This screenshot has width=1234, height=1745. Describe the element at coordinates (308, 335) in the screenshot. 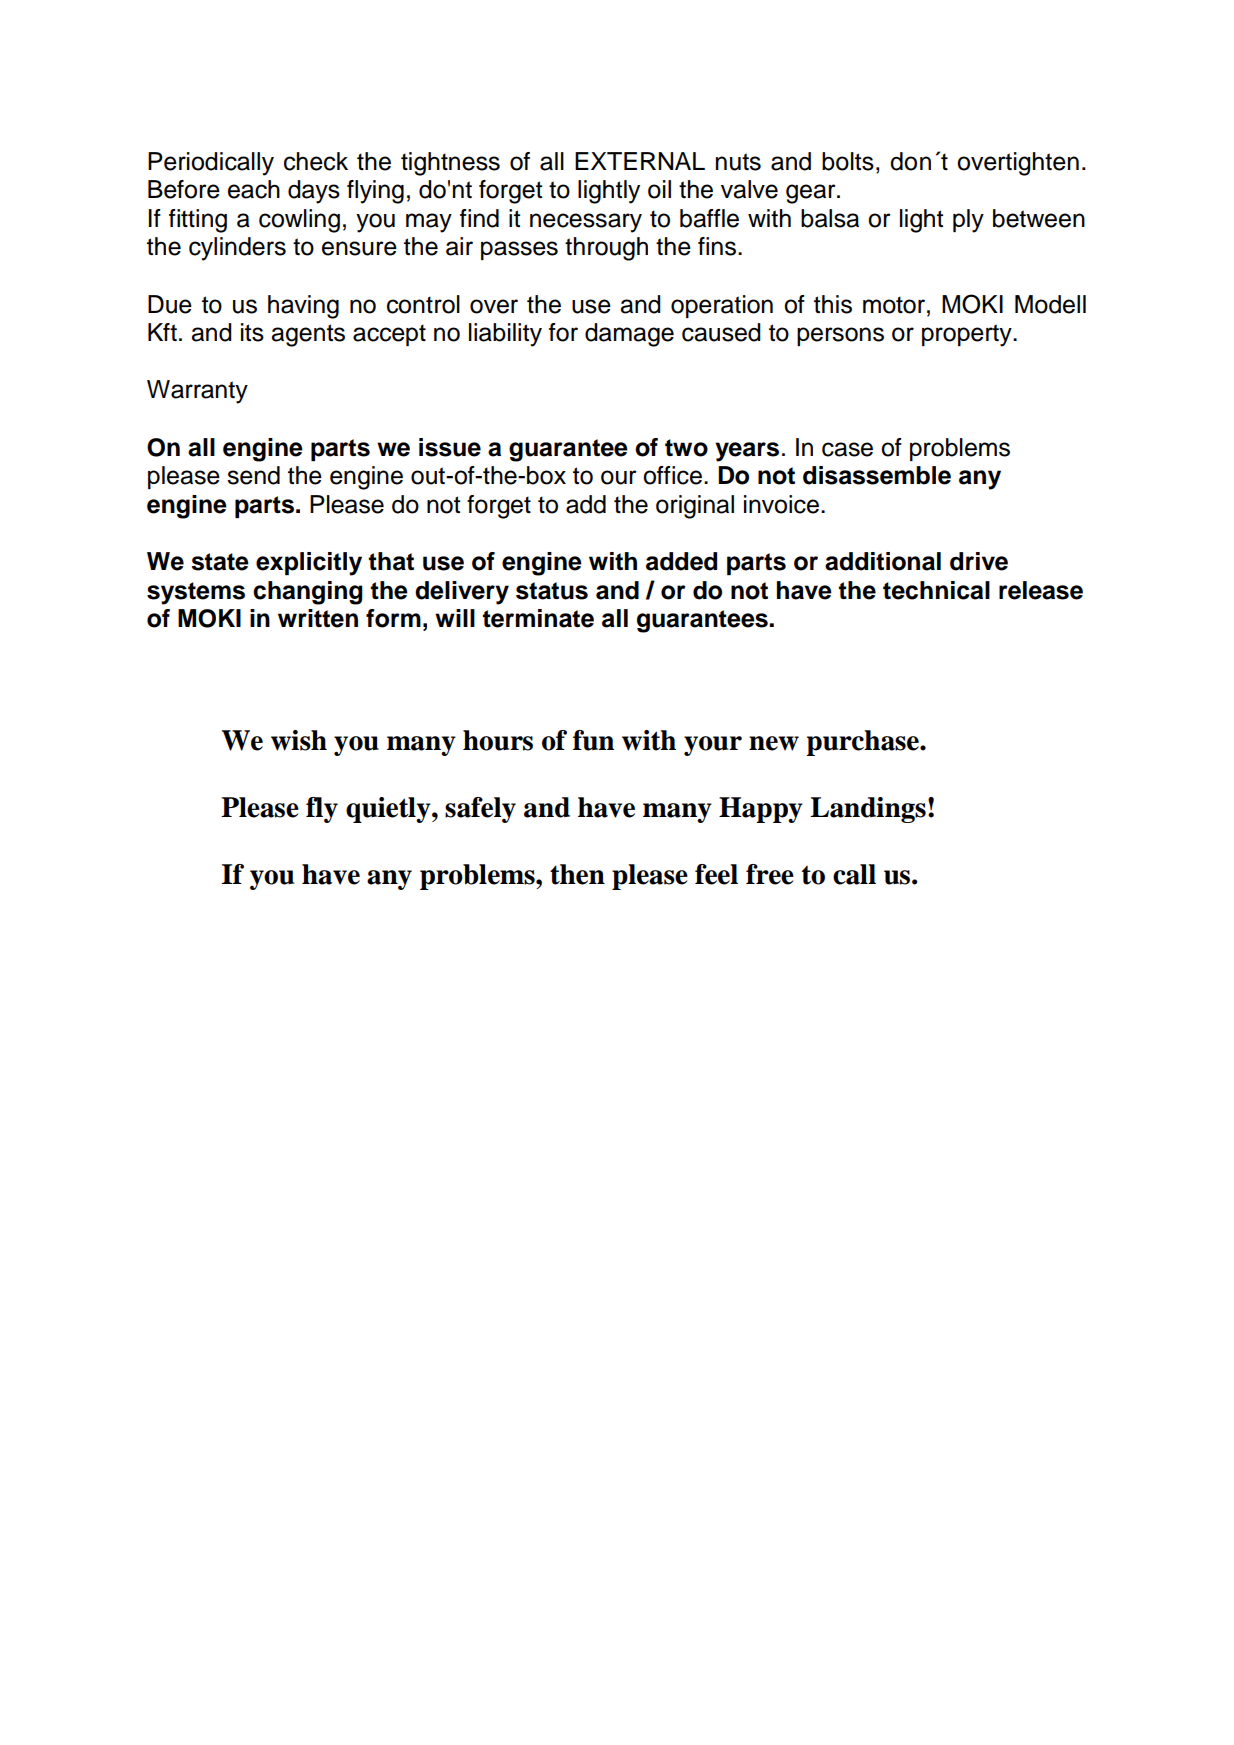

I see `agents` at that location.
